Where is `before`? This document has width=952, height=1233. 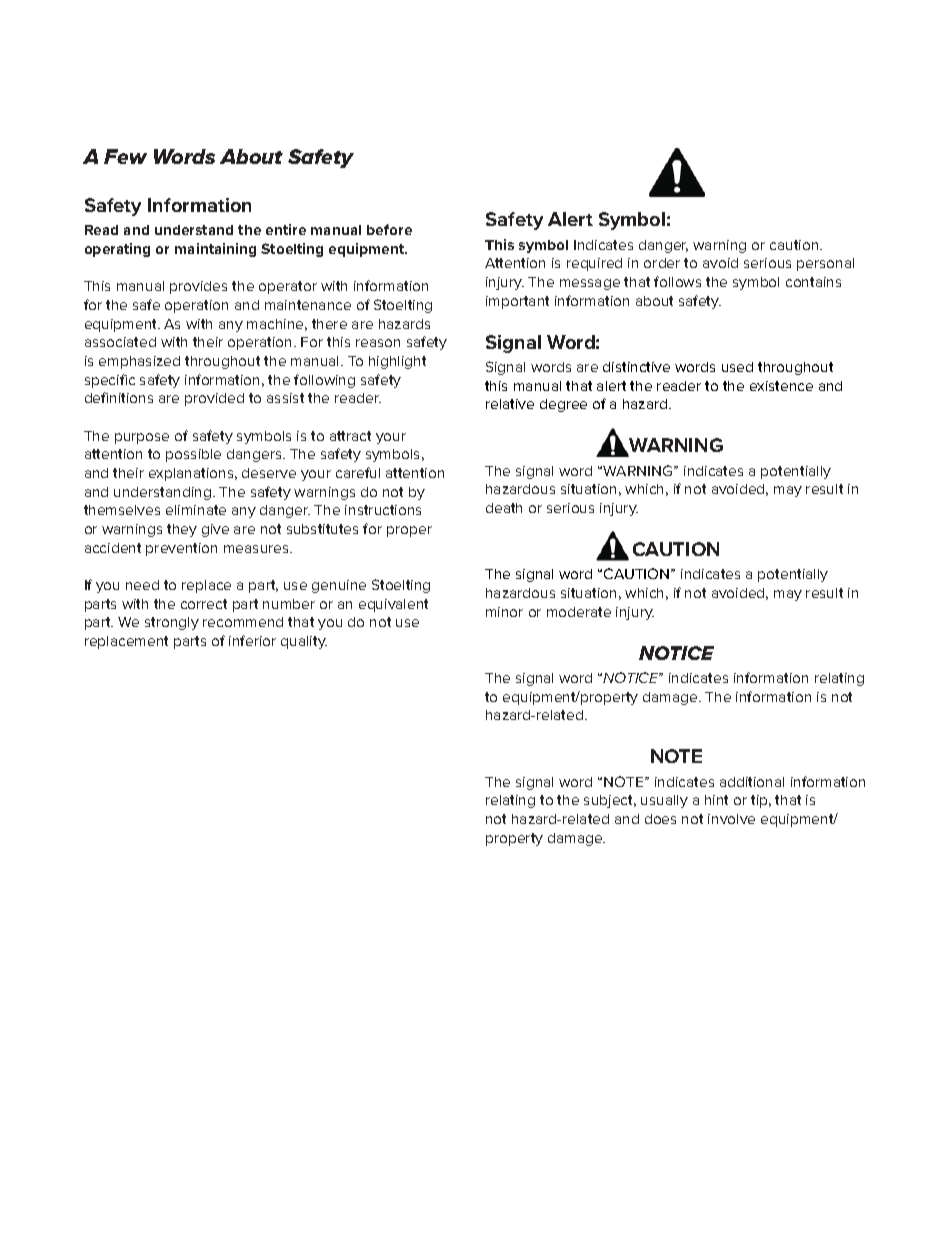
before is located at coordinates (389, 229).
